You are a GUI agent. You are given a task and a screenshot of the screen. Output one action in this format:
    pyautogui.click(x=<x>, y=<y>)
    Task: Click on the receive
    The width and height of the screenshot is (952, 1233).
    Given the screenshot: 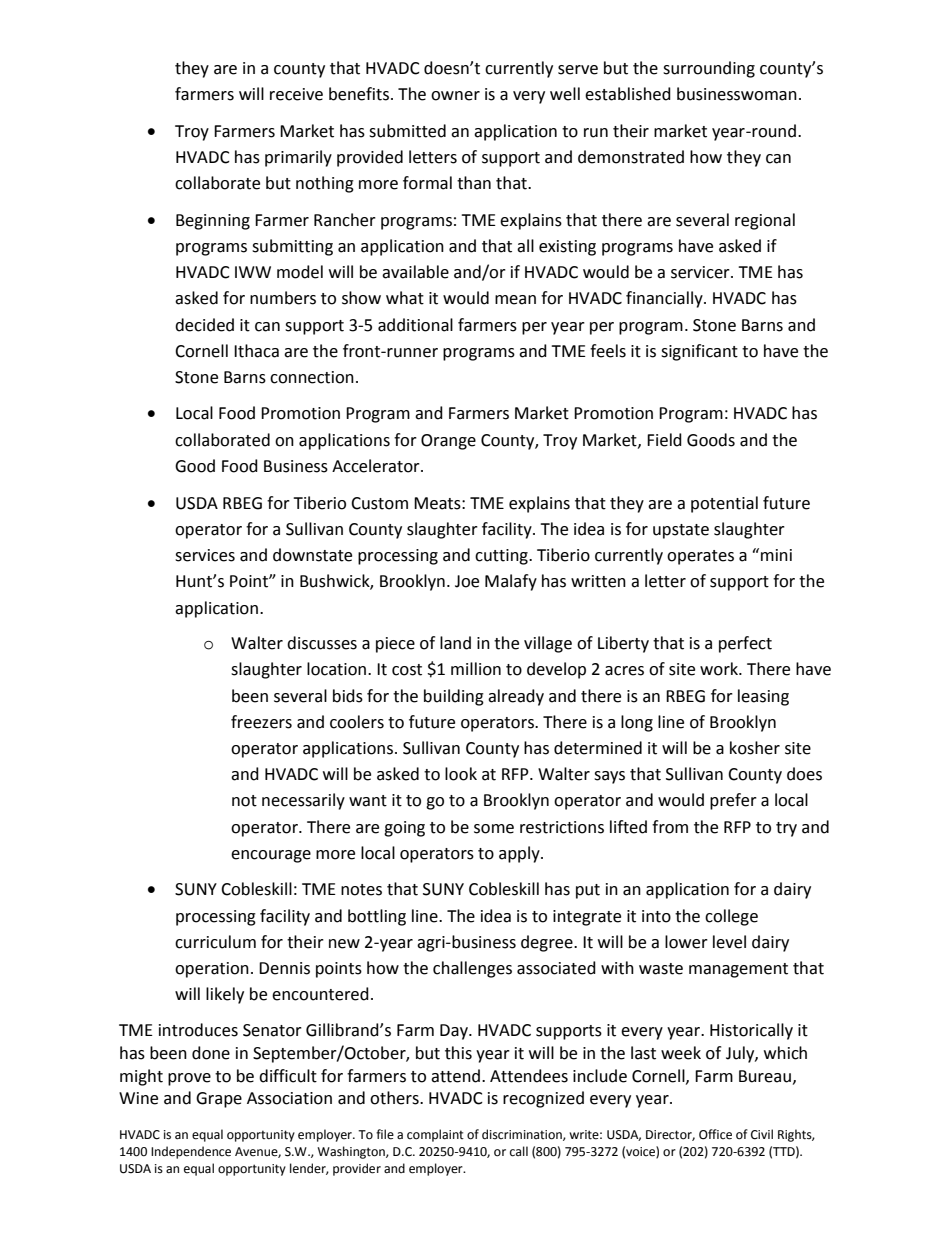 What is the action you would take?
    pyautogui.click(x=296, y=94)
